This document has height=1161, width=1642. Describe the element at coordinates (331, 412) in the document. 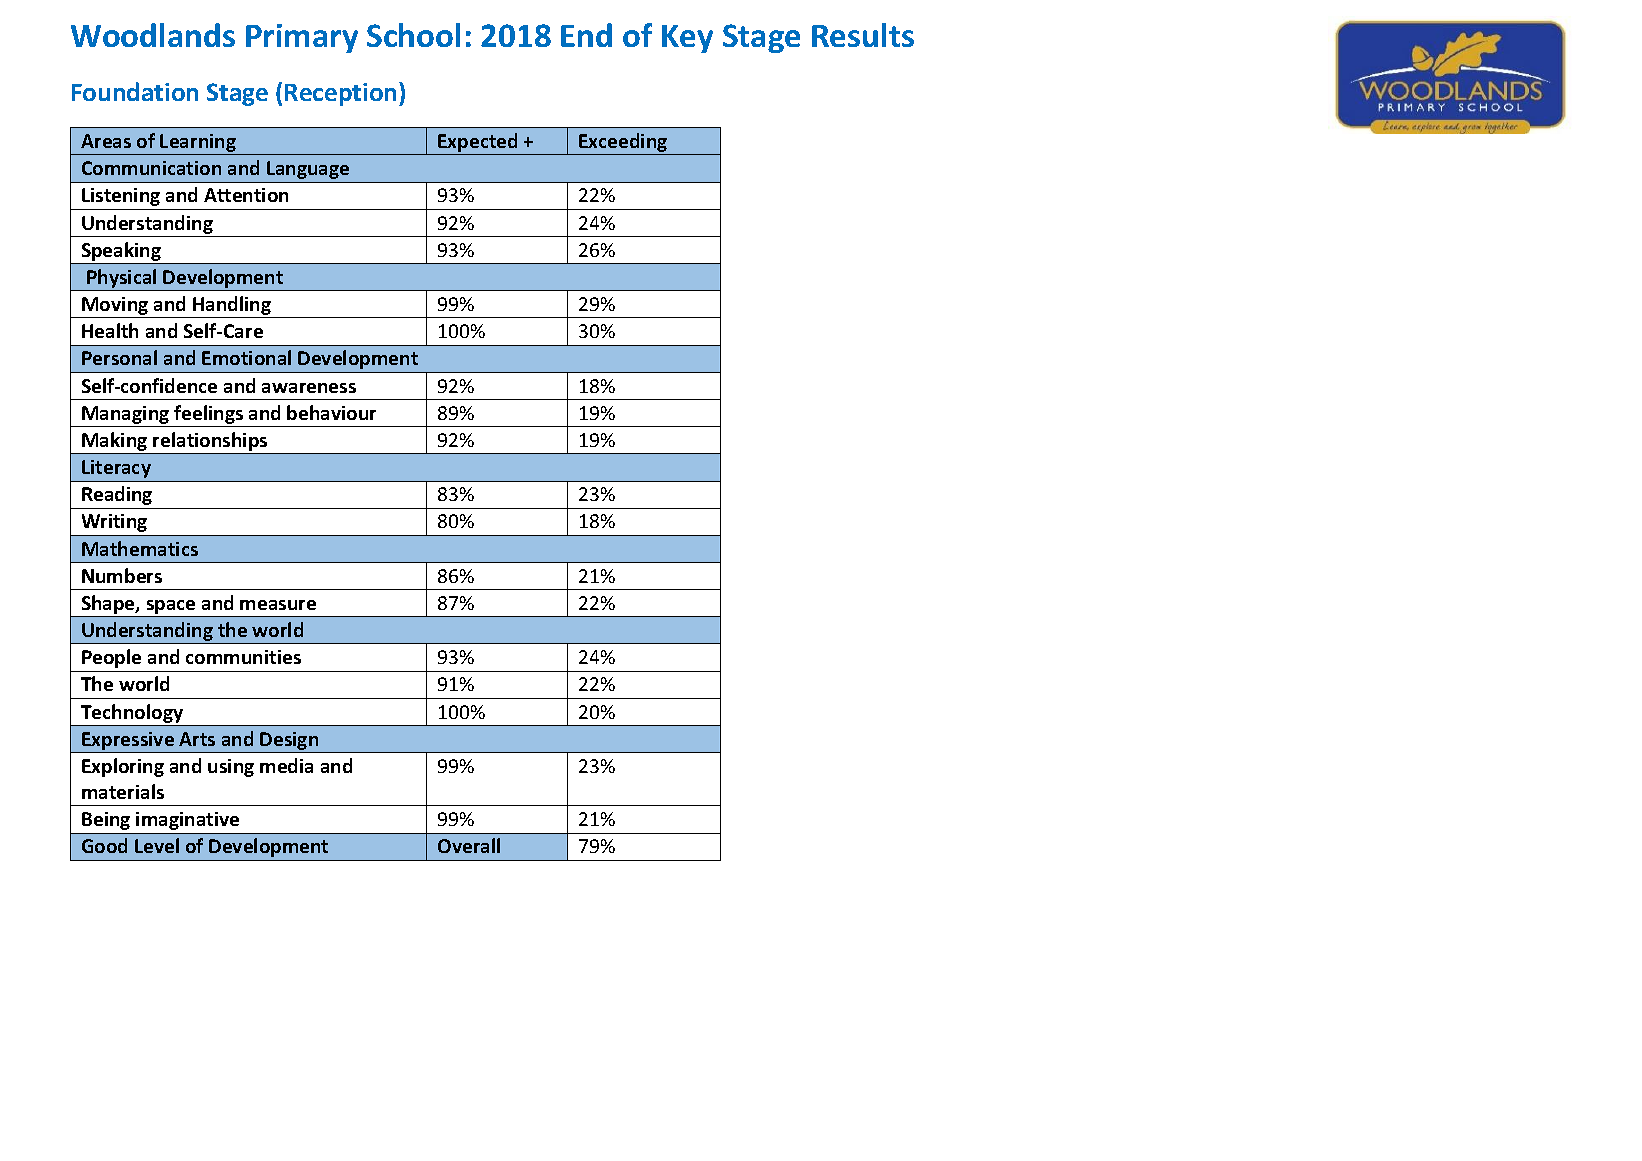

I see `behaviour` at that location.
